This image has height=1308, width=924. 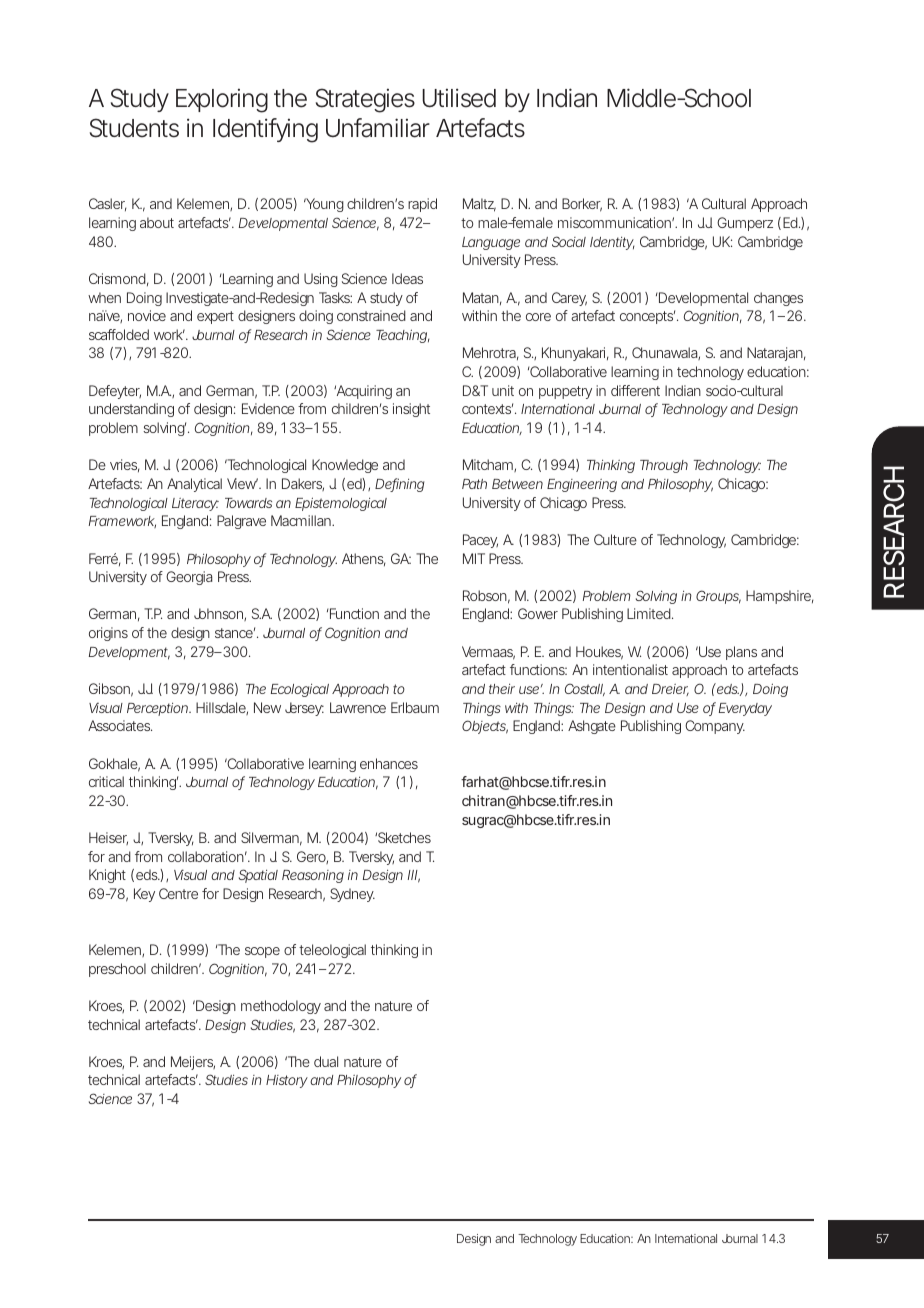 I want to click on insight, so click(x=411, y=410).
